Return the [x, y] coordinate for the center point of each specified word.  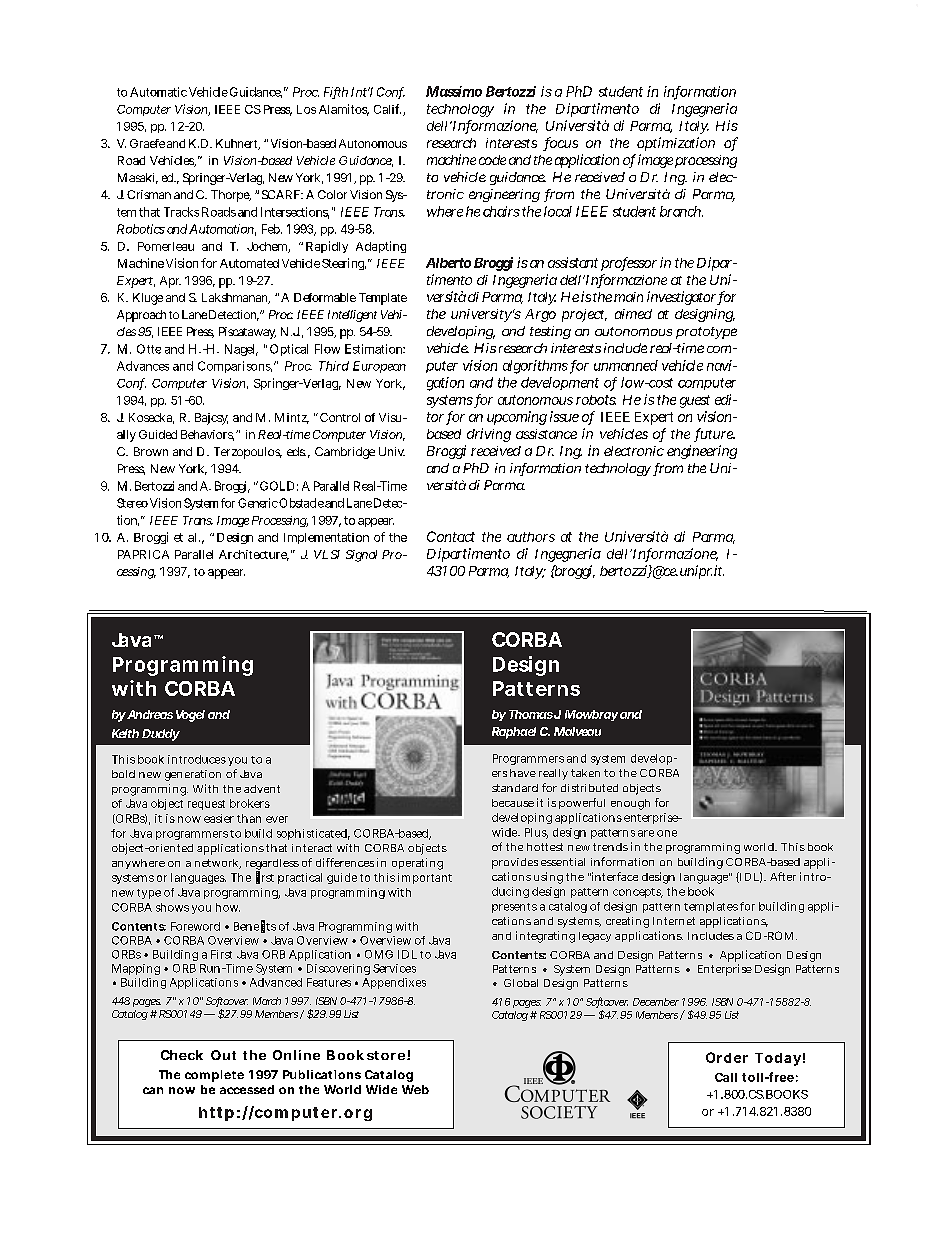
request [206, 805]
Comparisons [235, 367]
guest [695, 401]
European [379, 367]
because [513, 803]
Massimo [454, 91]
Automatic [158, 92]
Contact [451, 536]
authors [531, 537]
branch [681, 211]
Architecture [254, 555]
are [646, 833]
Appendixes [394, 983]
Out [223, 1055]
